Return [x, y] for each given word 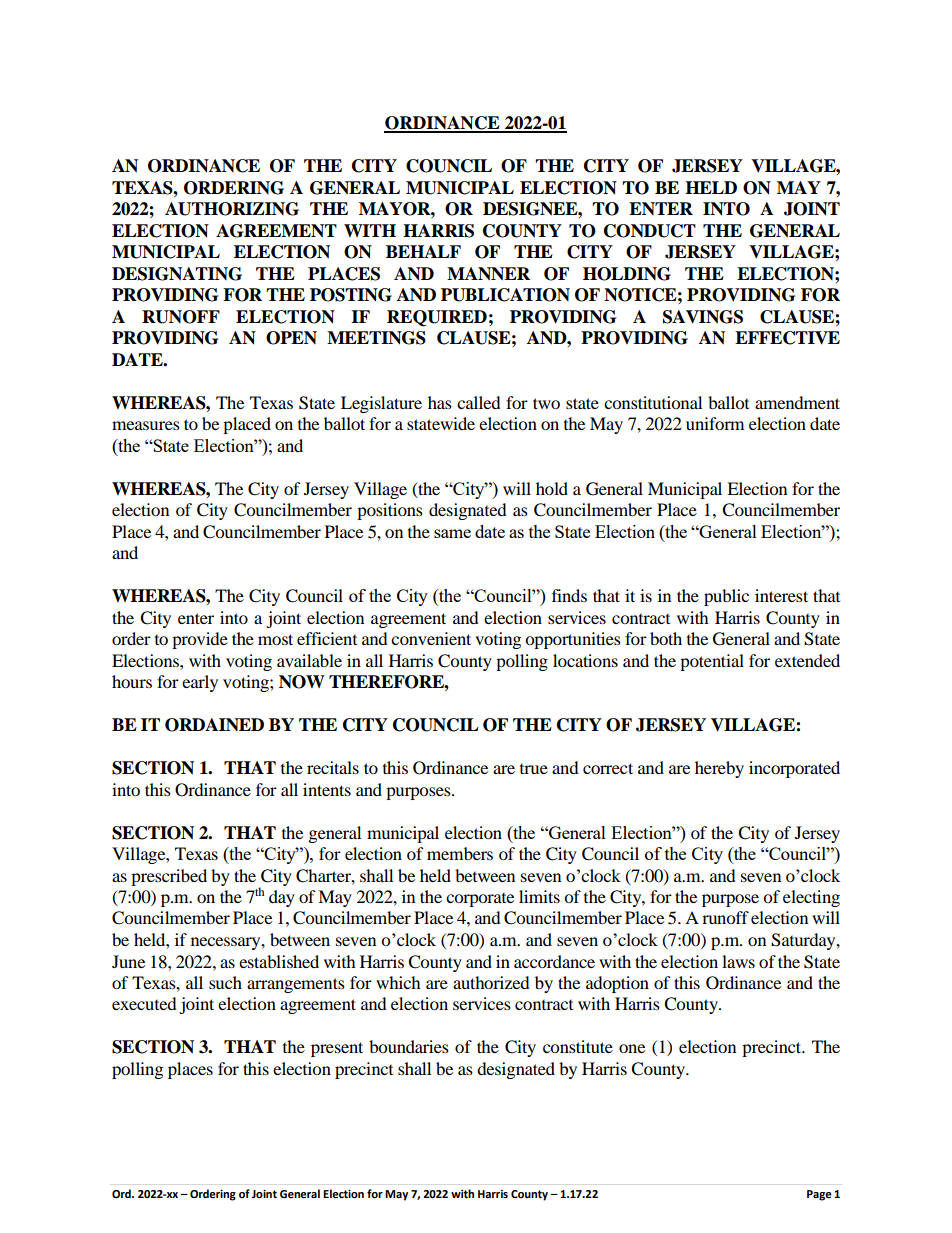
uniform [715, 423]
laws [738, 961]
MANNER [488, 274]
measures [146, 425]
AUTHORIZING [232, 209]
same [452, 533]
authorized [491, 982]
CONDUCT [650, 231]
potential [712, 662]
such [225, 982]
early [200, 683]
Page [819, 1195]
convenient [431, 638]
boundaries [409, 1046]
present [337, 1049]
